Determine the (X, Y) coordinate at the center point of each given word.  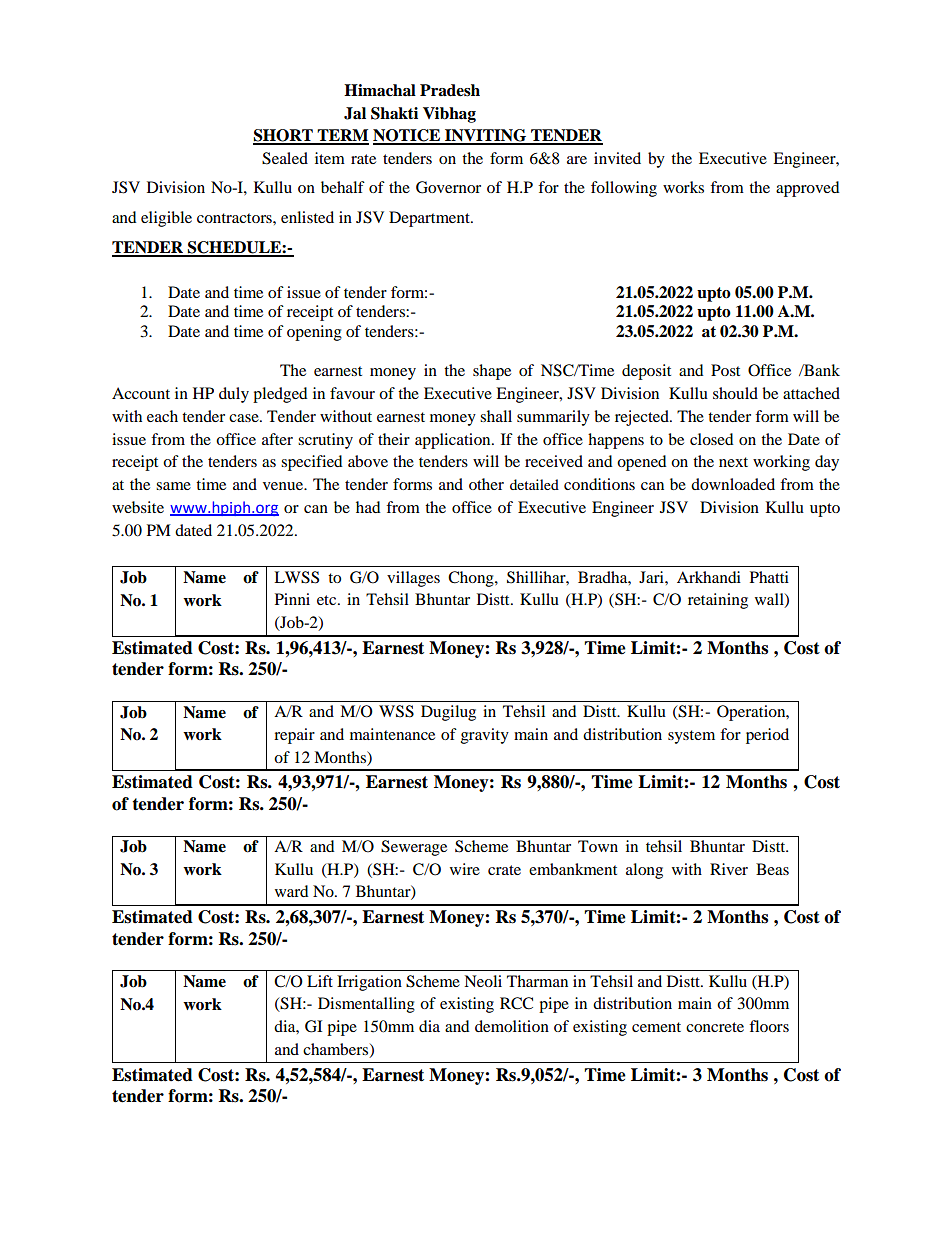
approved (808, 189)
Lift (320, 981)
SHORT (284, 136)
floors (769, 1026)
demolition (512, 1026)
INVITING (486, 136)
